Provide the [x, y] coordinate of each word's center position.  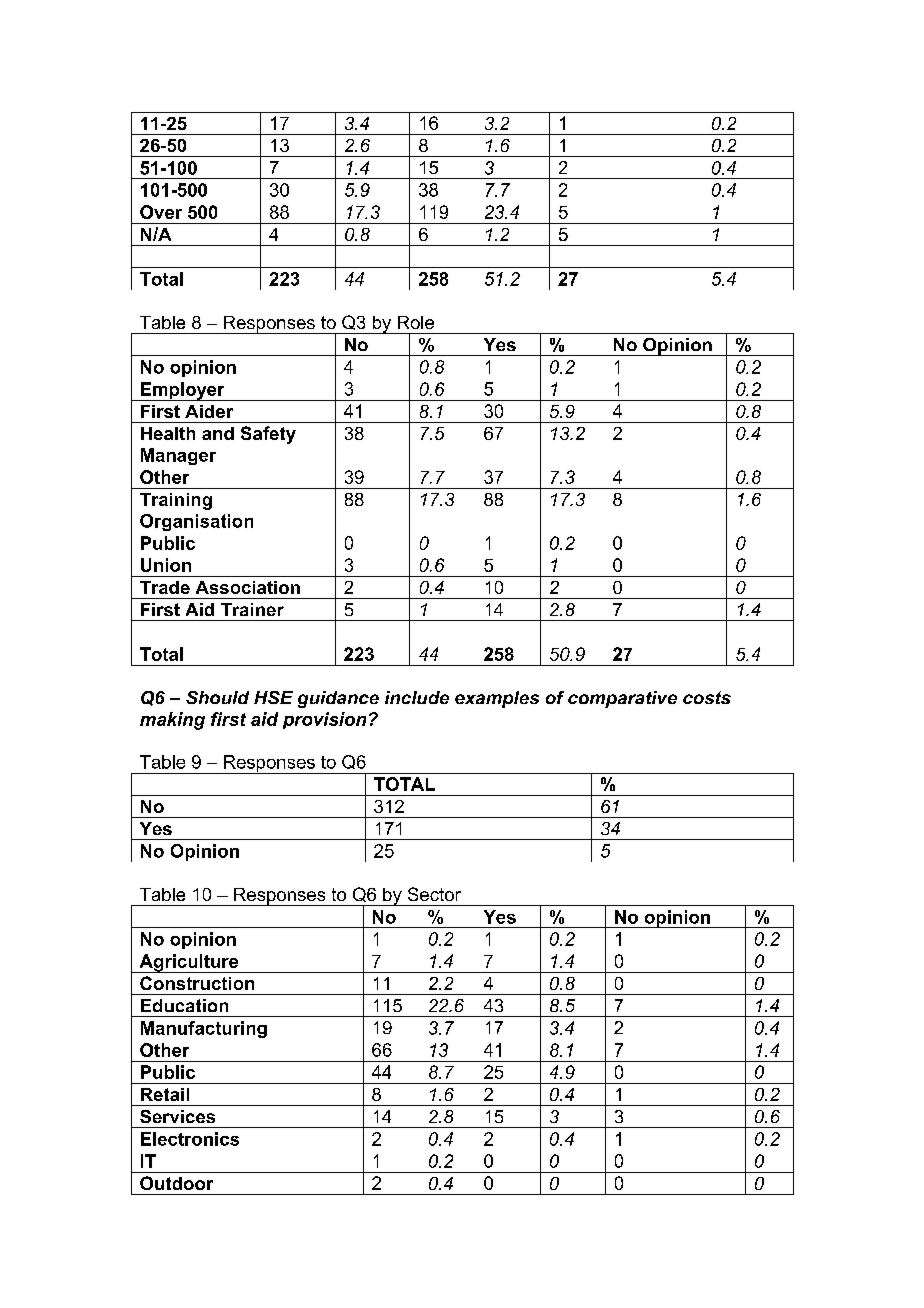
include [417, 697]
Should [217, 697]
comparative [622, 699]
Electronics [190, 1139]
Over [161, 212]
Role [416, 322]
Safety [268, 435]
